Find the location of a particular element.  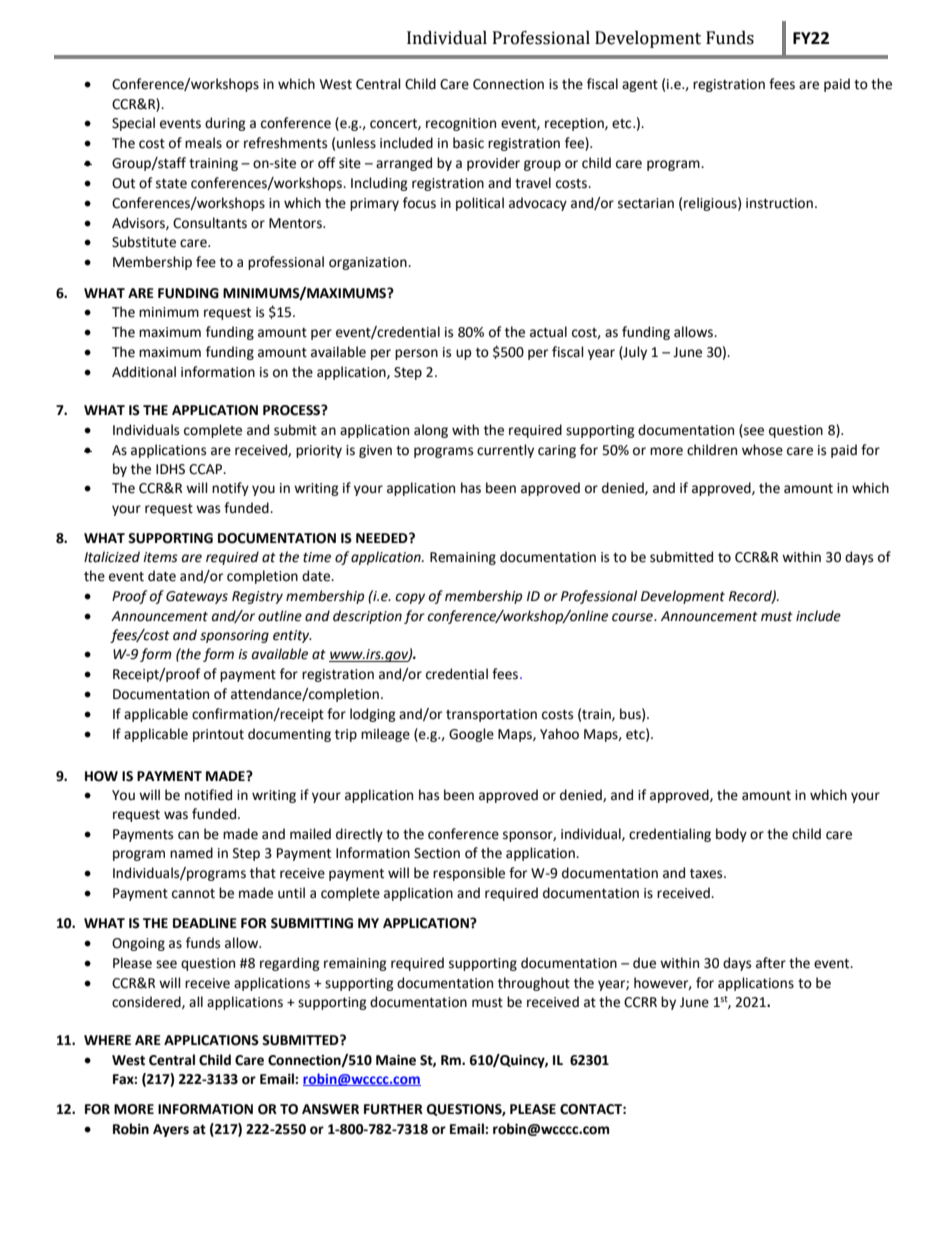

Additional is located at coordinates (144, 372).
